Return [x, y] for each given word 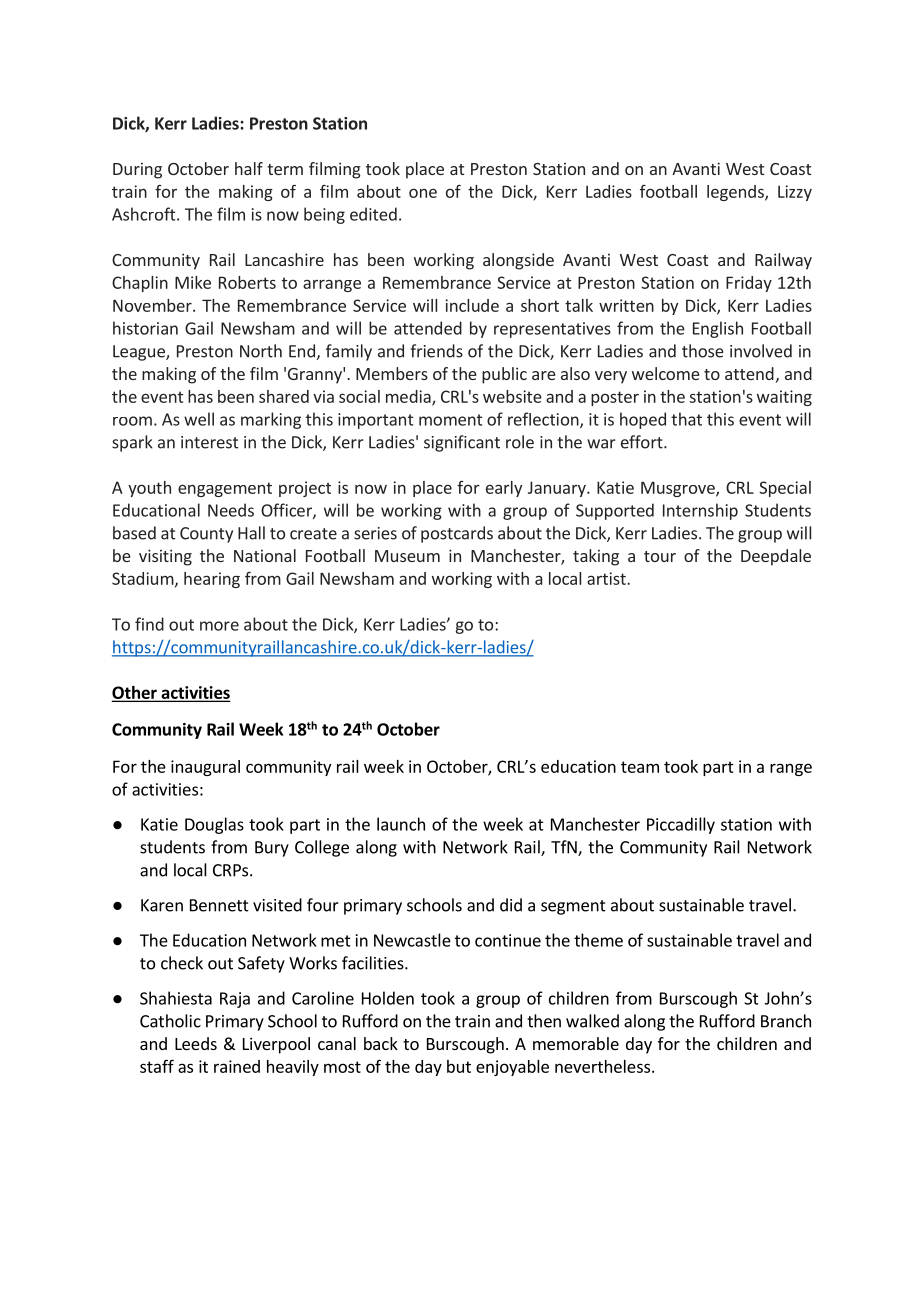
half [249, 168]
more [219, 626]
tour [660, 556]
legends [736, 193]
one [423, 193]
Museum [407, 556]
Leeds [196, 1043]
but [459, 1066]
